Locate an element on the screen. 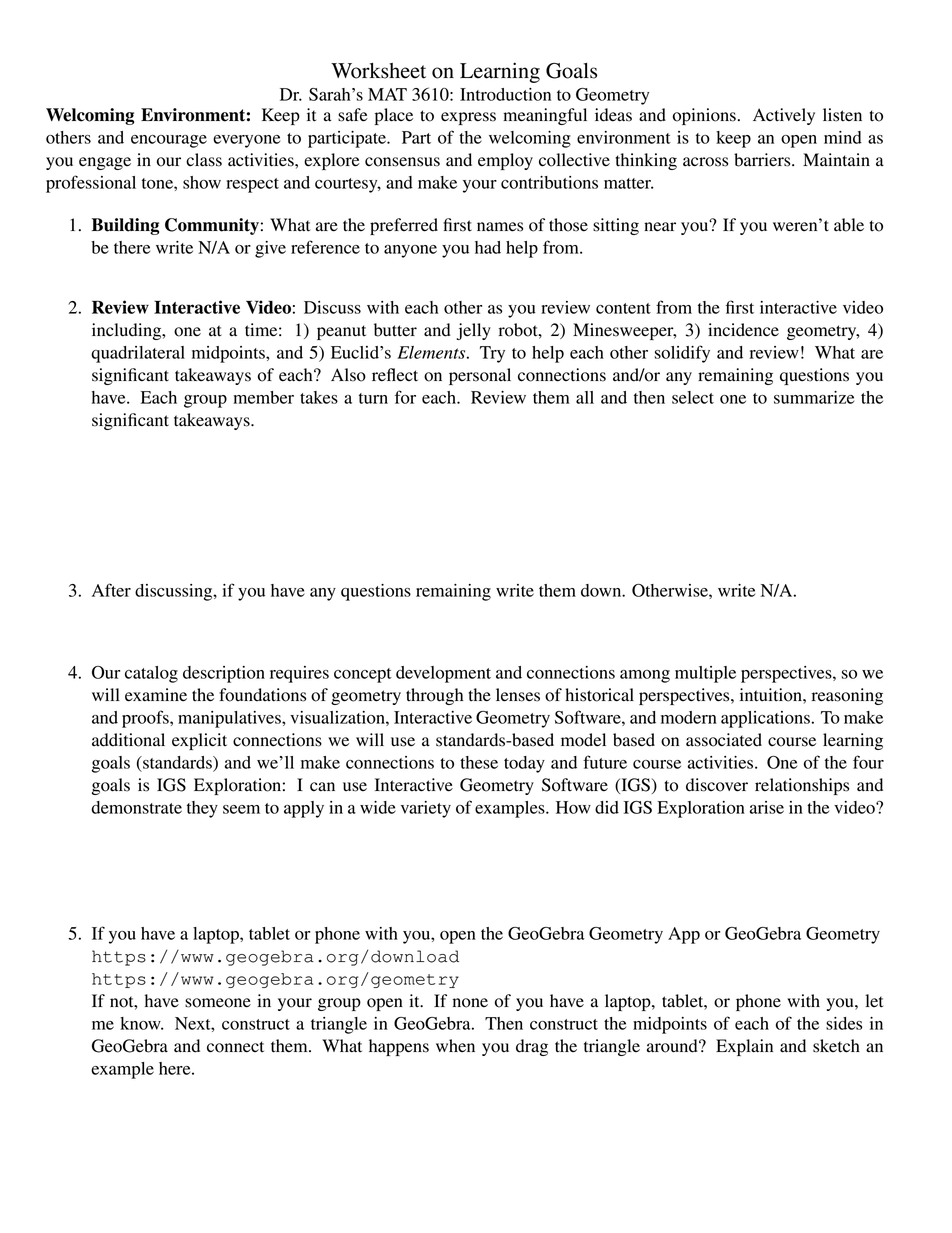 The height and width of the screenshot is (1233, 952). Introduction is located at coordinates (505, 94).
